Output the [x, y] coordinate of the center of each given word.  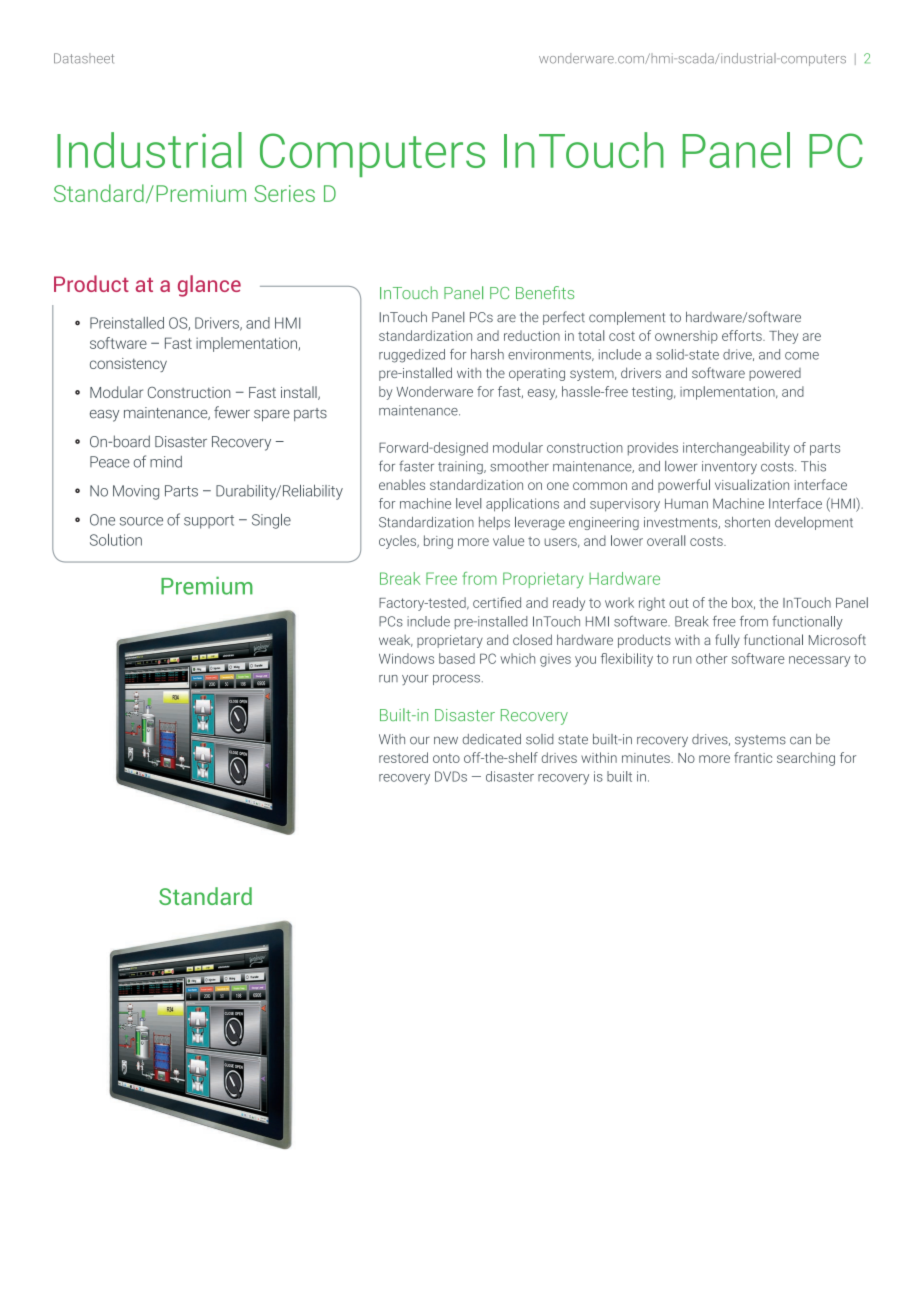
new [446, 740]
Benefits [545, 292]
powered [775, 374]
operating [537, 374]
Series [284, 193]
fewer [232, 412]
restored [403, 757]
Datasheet [84, 58]
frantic [753, 757]
